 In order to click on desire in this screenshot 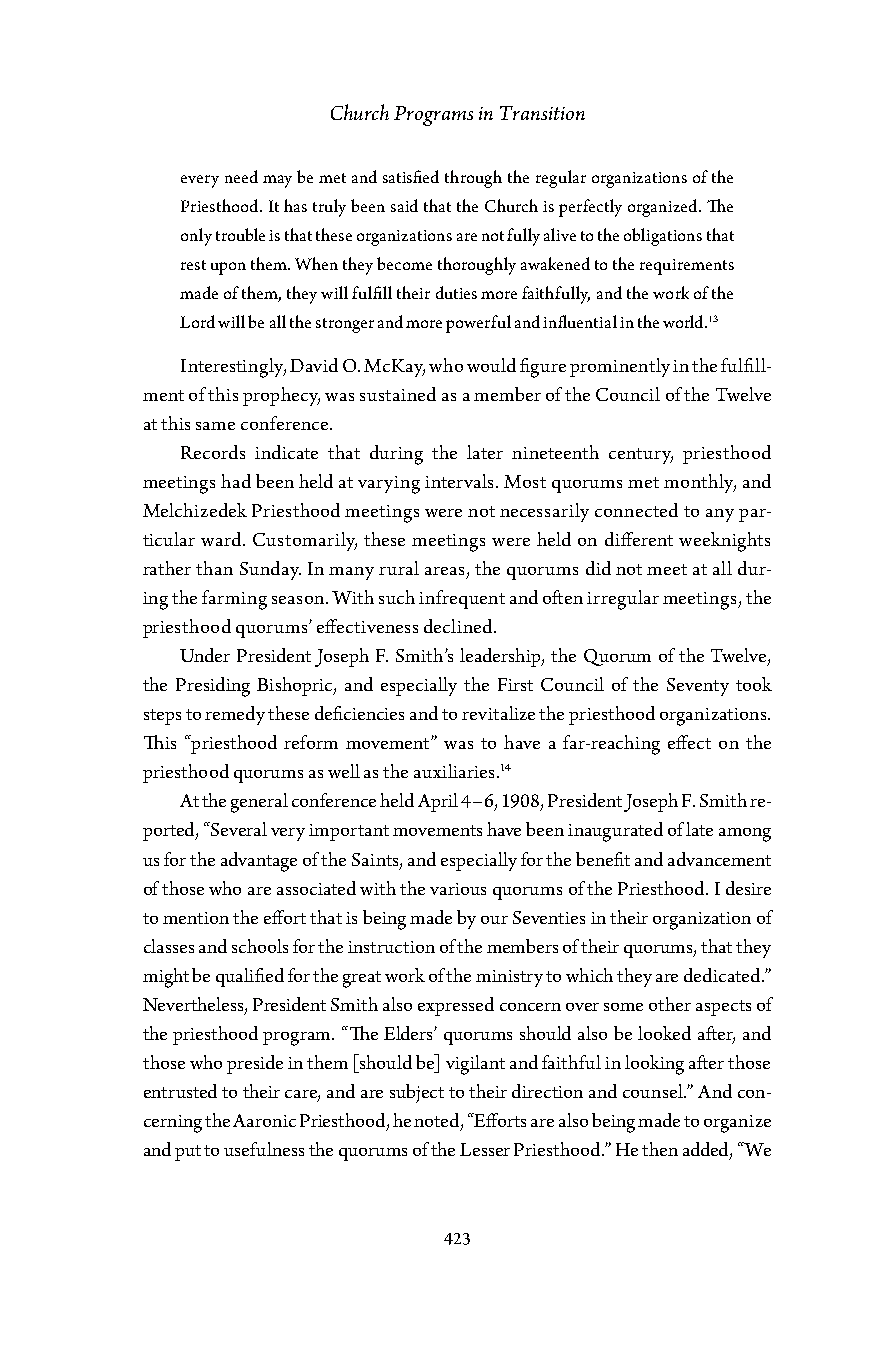, I will do `click(748, 888)`.
